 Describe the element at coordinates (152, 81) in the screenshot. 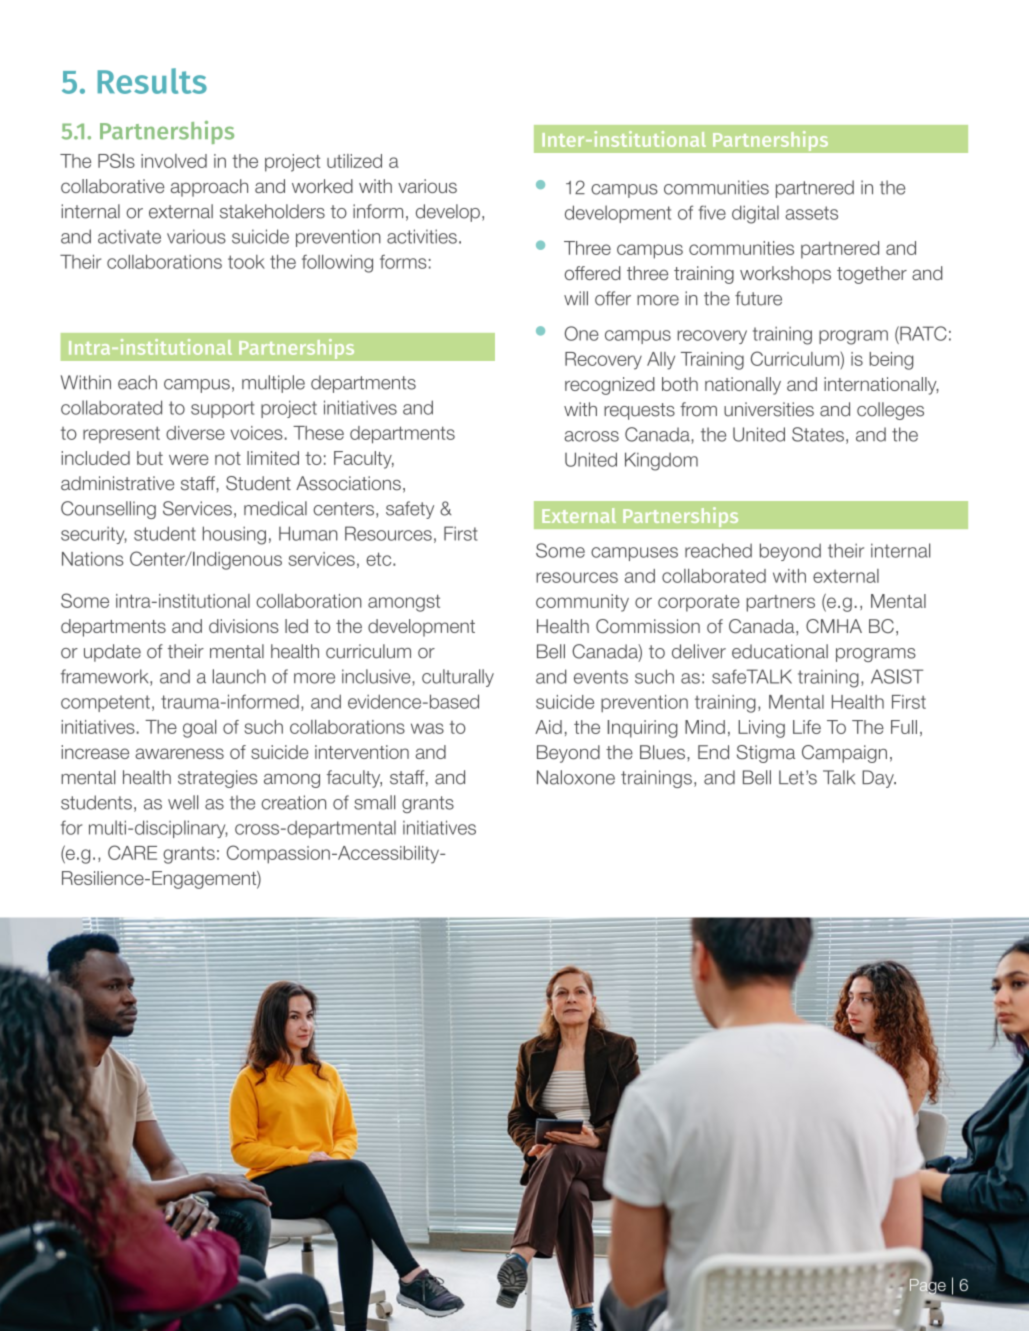

I see `Results` at that location.
